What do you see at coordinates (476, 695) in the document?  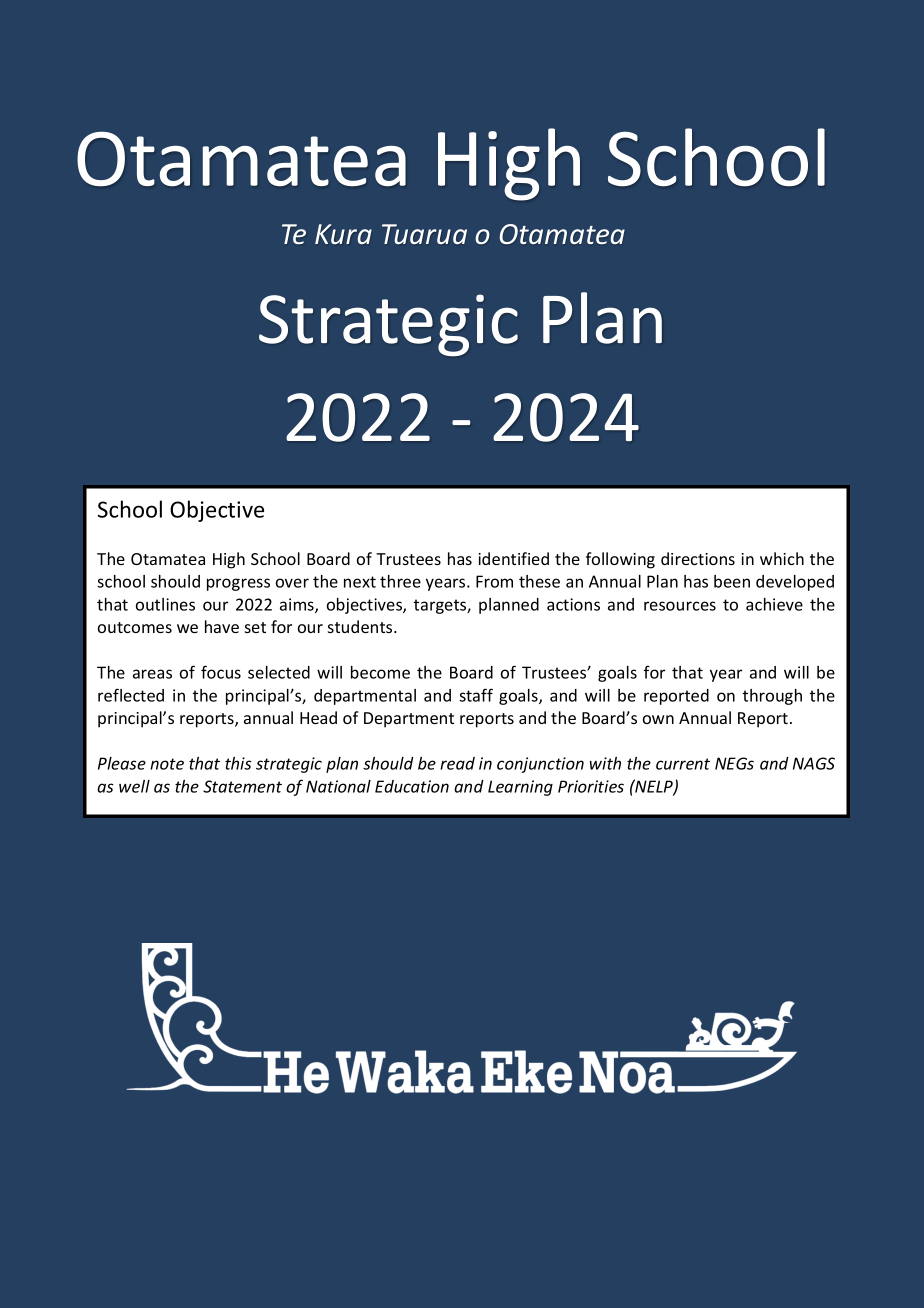 I see `staff` at bounding box center [476, 695].
